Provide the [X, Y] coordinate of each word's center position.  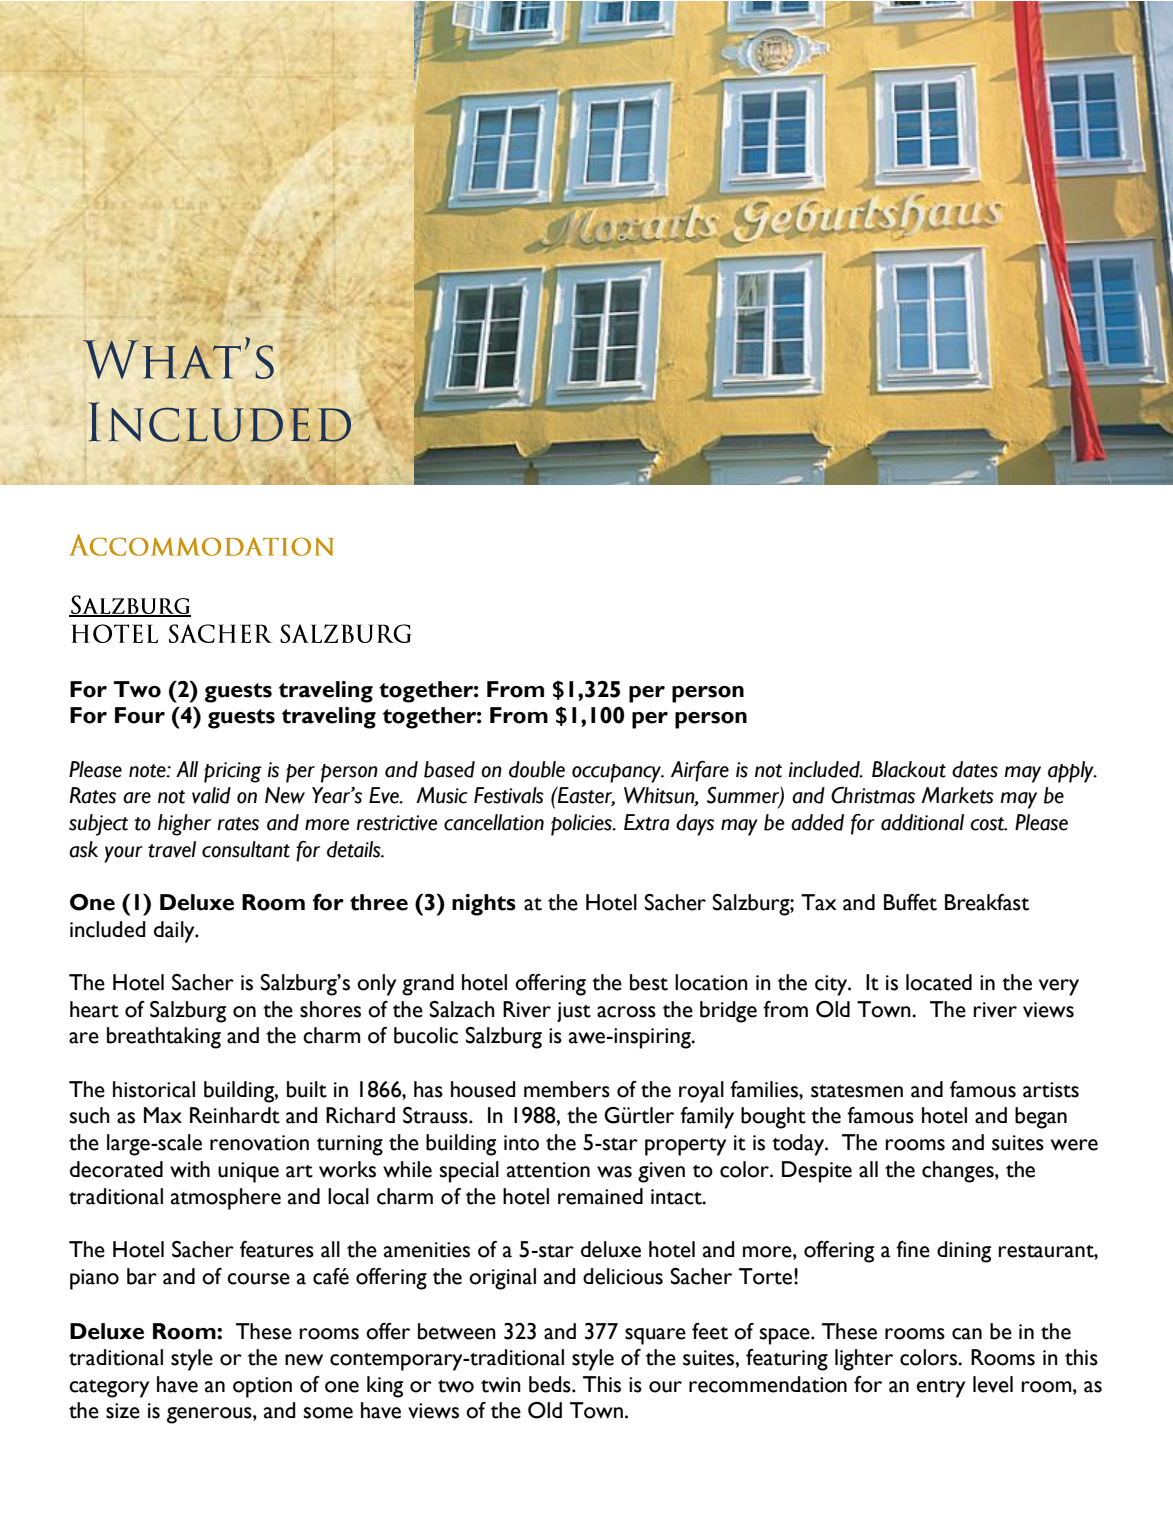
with [190, 1169]
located [939, 982]
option [262, 1387]
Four [140, 715]
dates [975, 769]
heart [94, 1009]
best [649, 982]
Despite [817, 1172]
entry [941, 1389]
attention [548, 1170]
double [537, 769]
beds [551, 1384]
